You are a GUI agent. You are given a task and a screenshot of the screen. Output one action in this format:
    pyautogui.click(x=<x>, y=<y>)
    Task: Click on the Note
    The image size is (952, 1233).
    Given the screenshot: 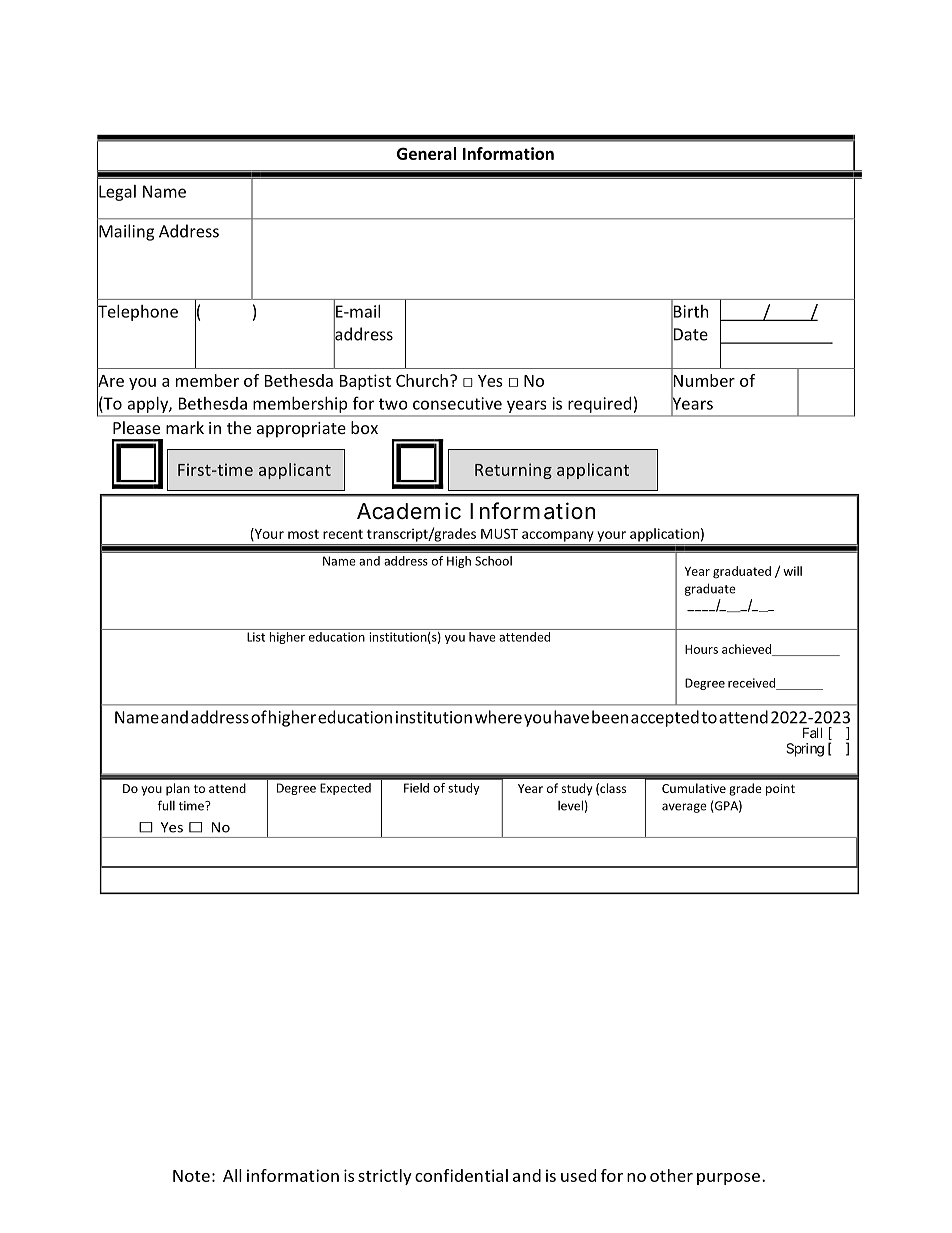 What is the action you would take?
    pyautogui.click(x=191, y=1176)
